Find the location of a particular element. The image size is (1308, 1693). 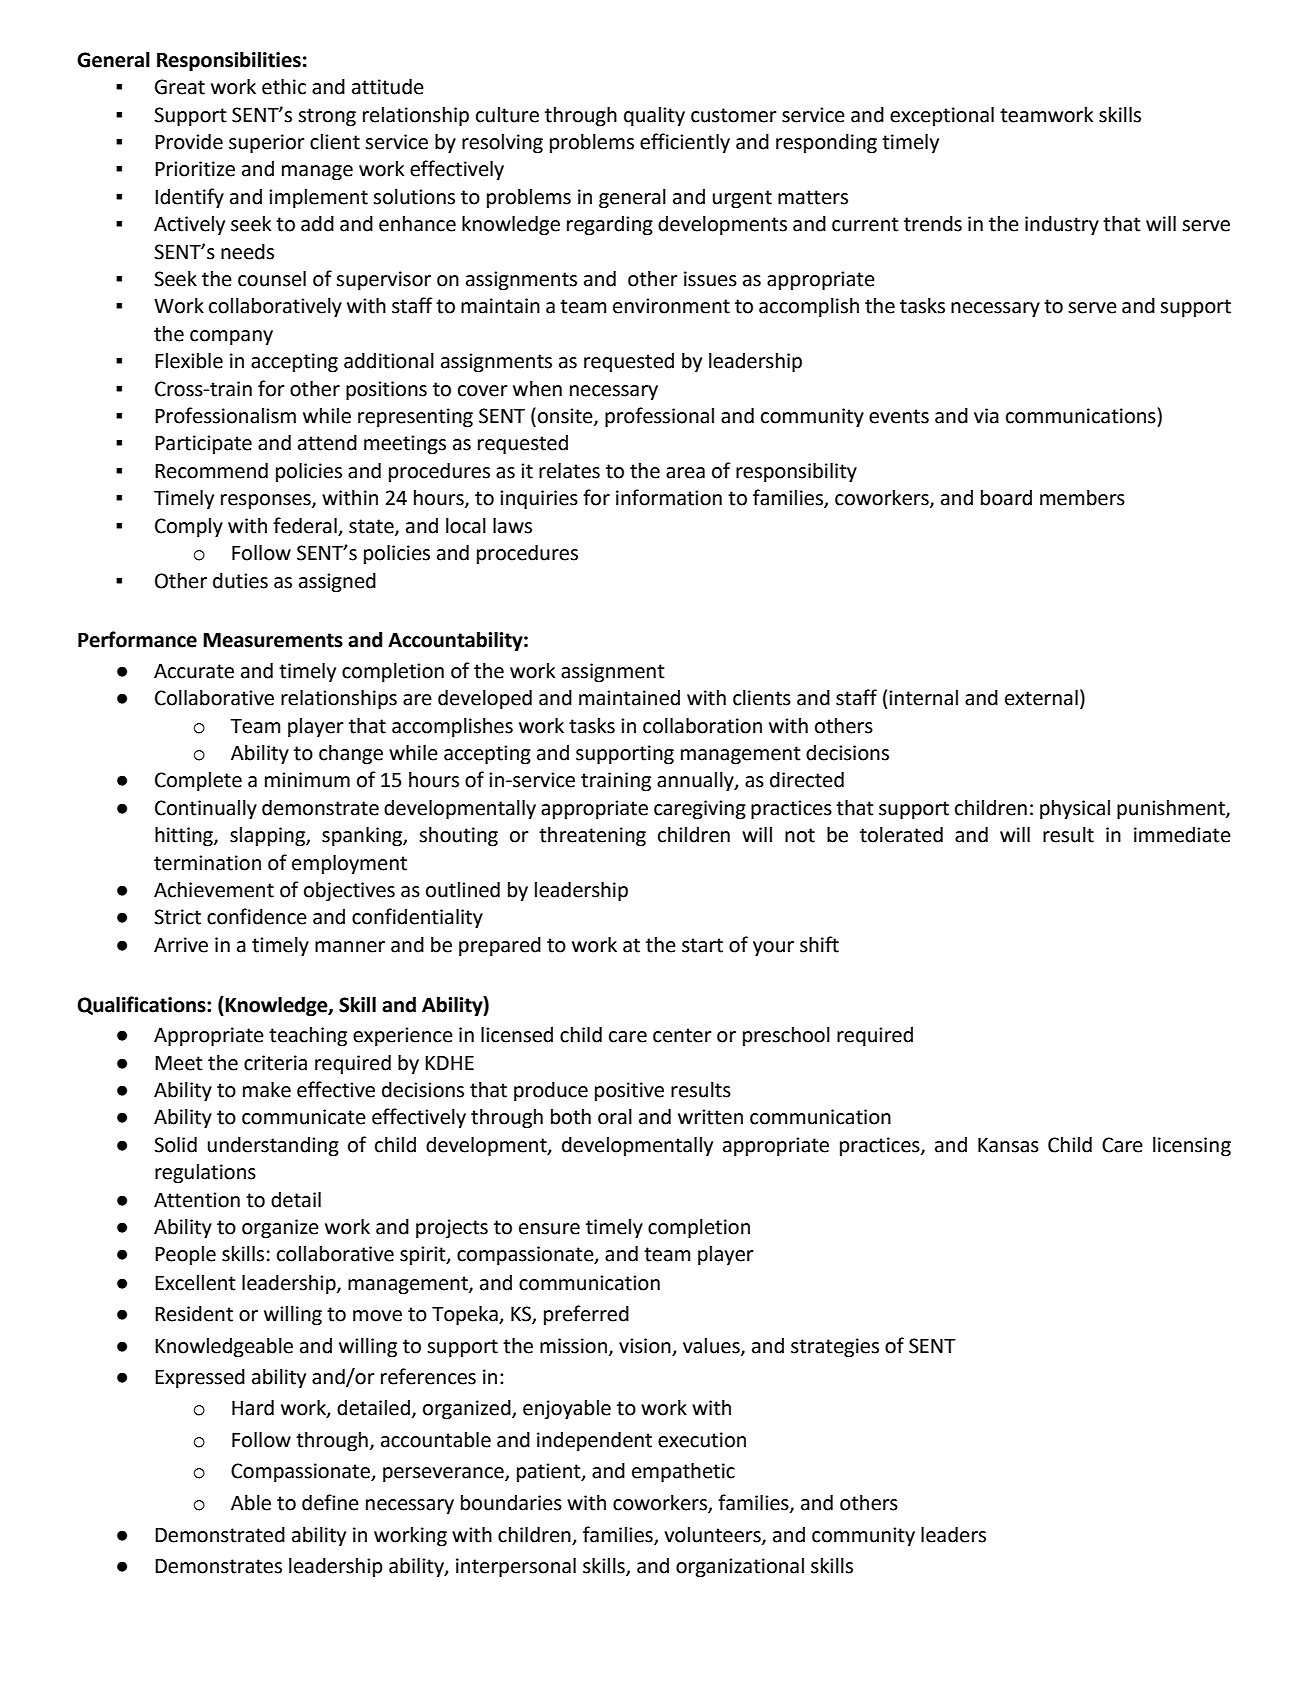

Continually is located at coordinates (206, 810).
